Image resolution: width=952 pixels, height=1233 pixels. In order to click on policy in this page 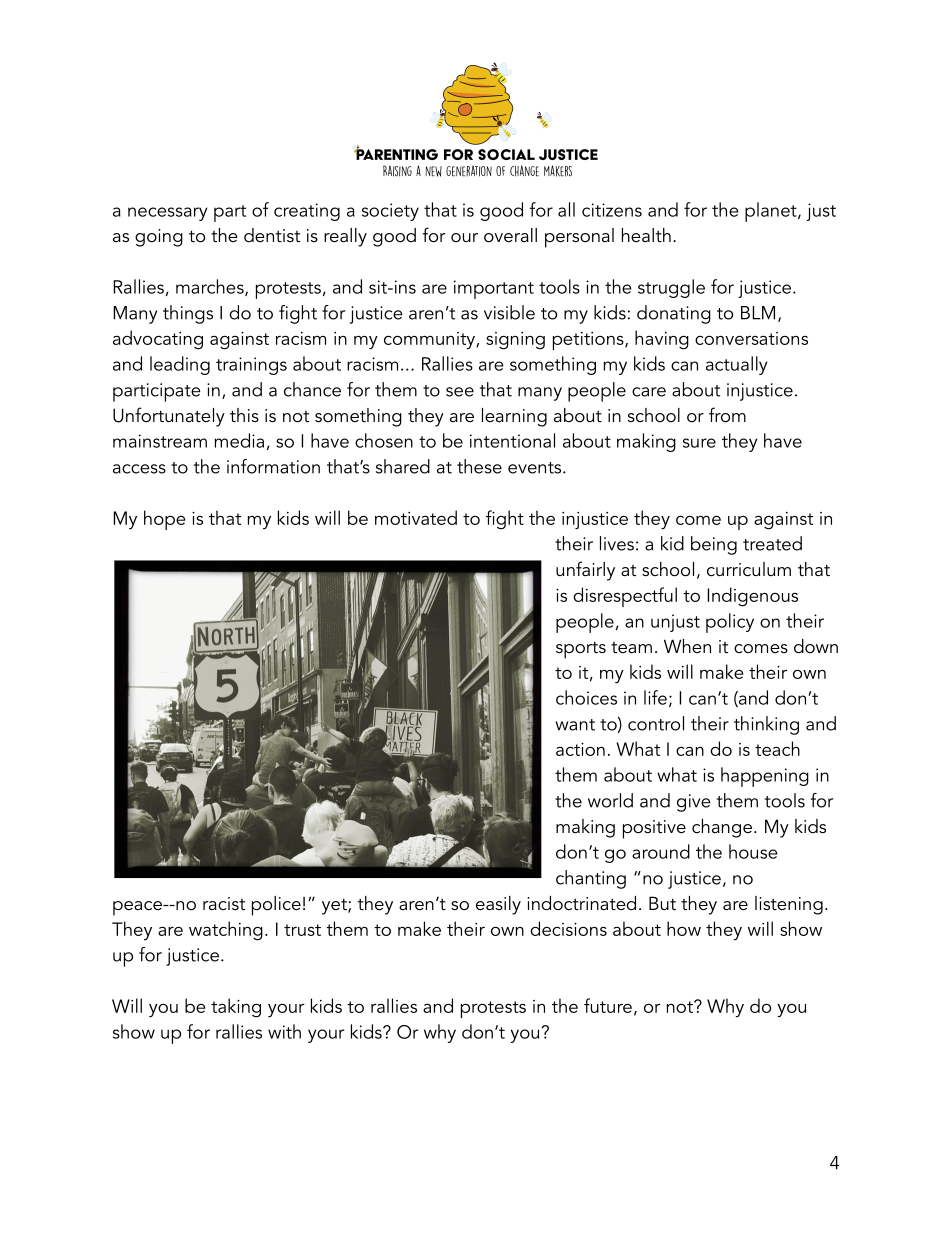, I will do `click(730, 623)`.
